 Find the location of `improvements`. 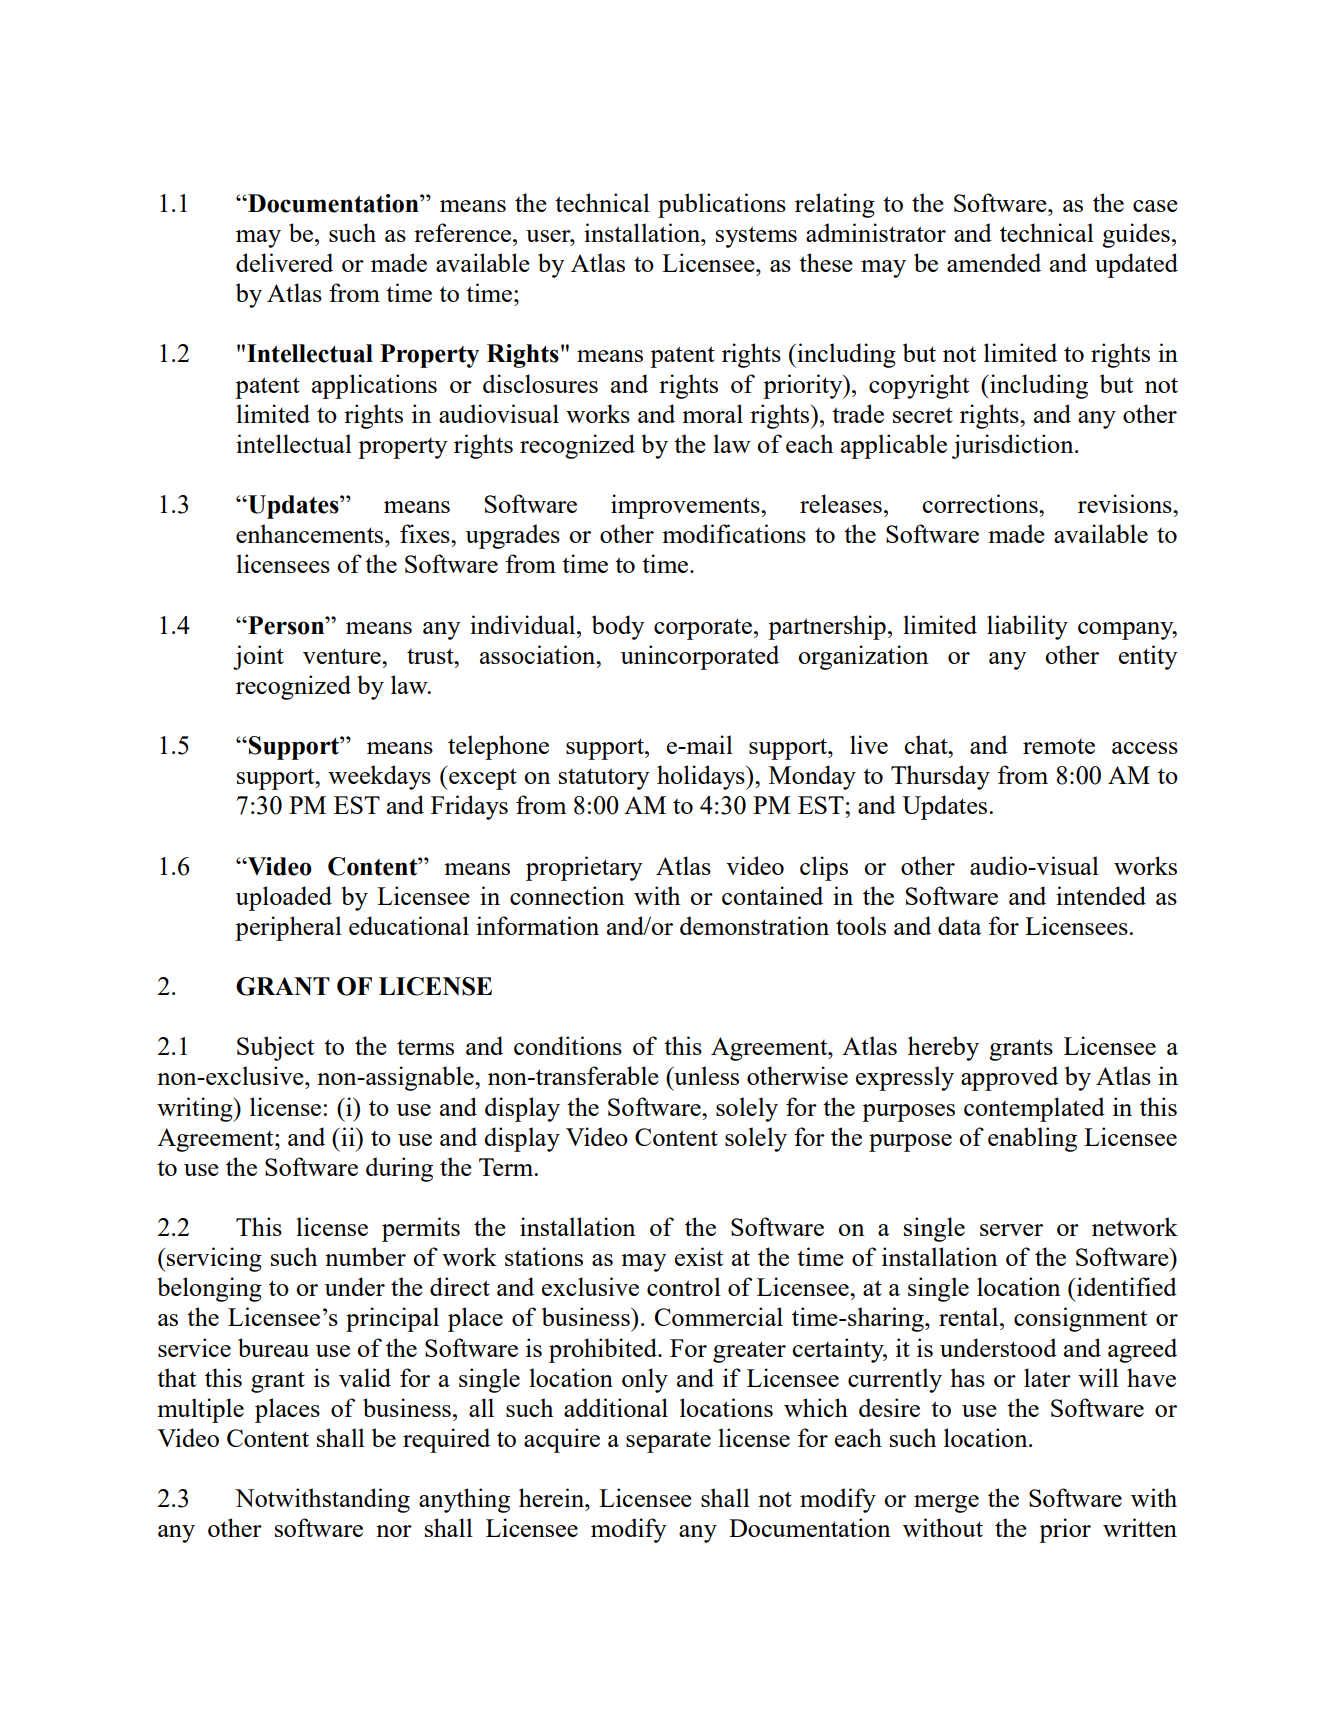

improvements is located at coordinates (686, 506).
